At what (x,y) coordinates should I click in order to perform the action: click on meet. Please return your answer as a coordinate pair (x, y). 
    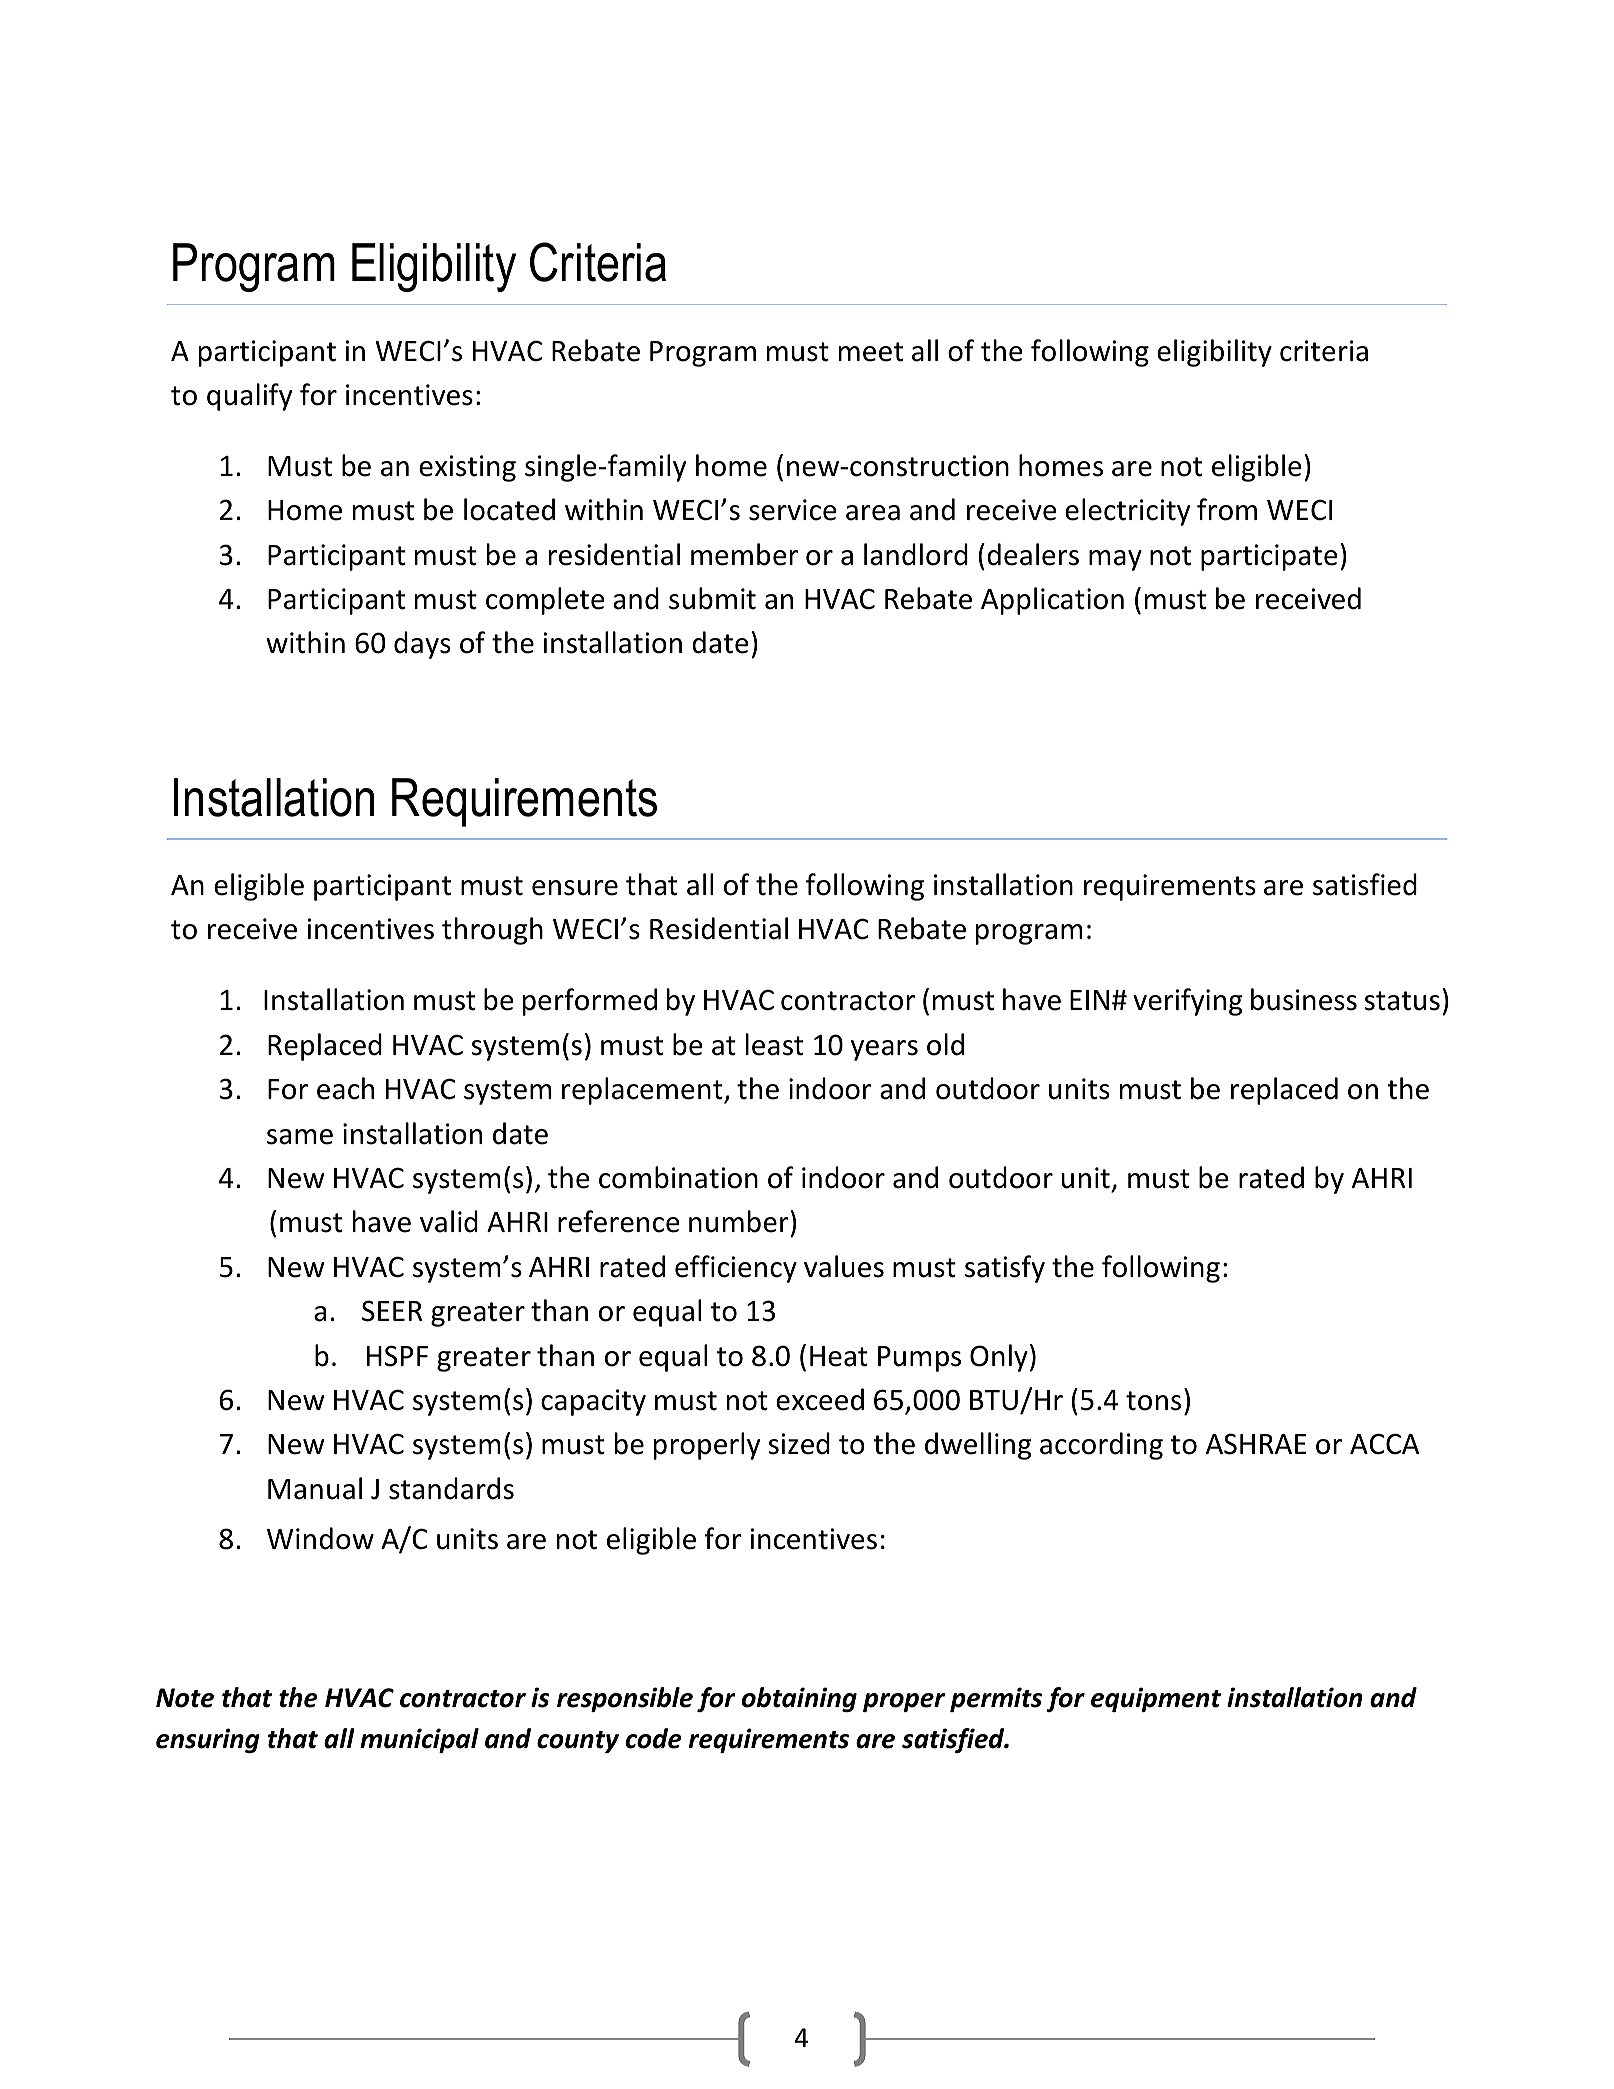
    Looking at the image, I should click on (871, 352).
